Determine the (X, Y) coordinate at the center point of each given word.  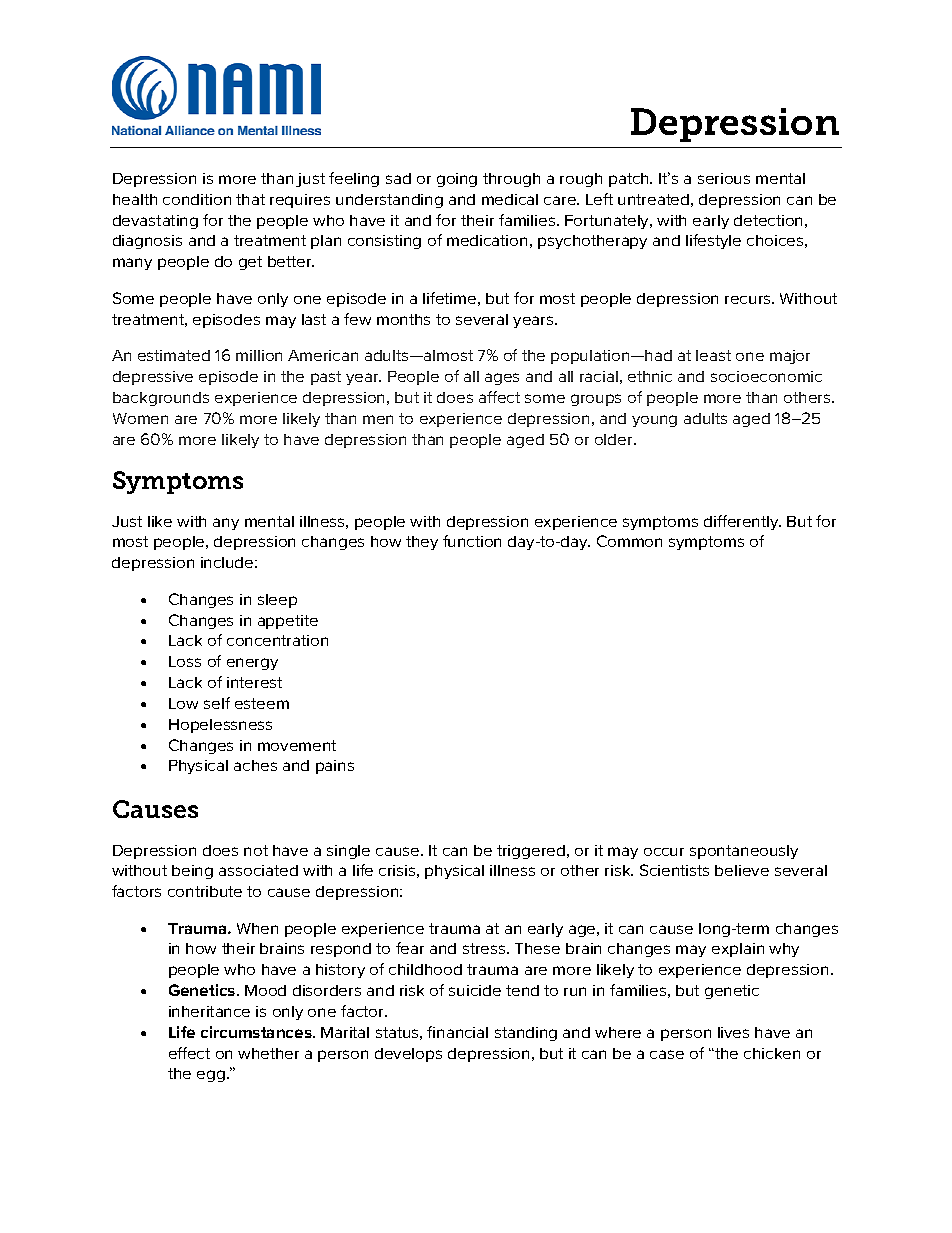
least (713, 355)
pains (335, 767)
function (472, 541)
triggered (532, 852)
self (217, 703)
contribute (205, 891)
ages (502, 379)
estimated (174, 355)
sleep (277, 601)
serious (724, 178)
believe (742, 870)
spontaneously (744, 852)
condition (197, 199)
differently (742, 522)
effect (189, 1053)
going (457, 180)
